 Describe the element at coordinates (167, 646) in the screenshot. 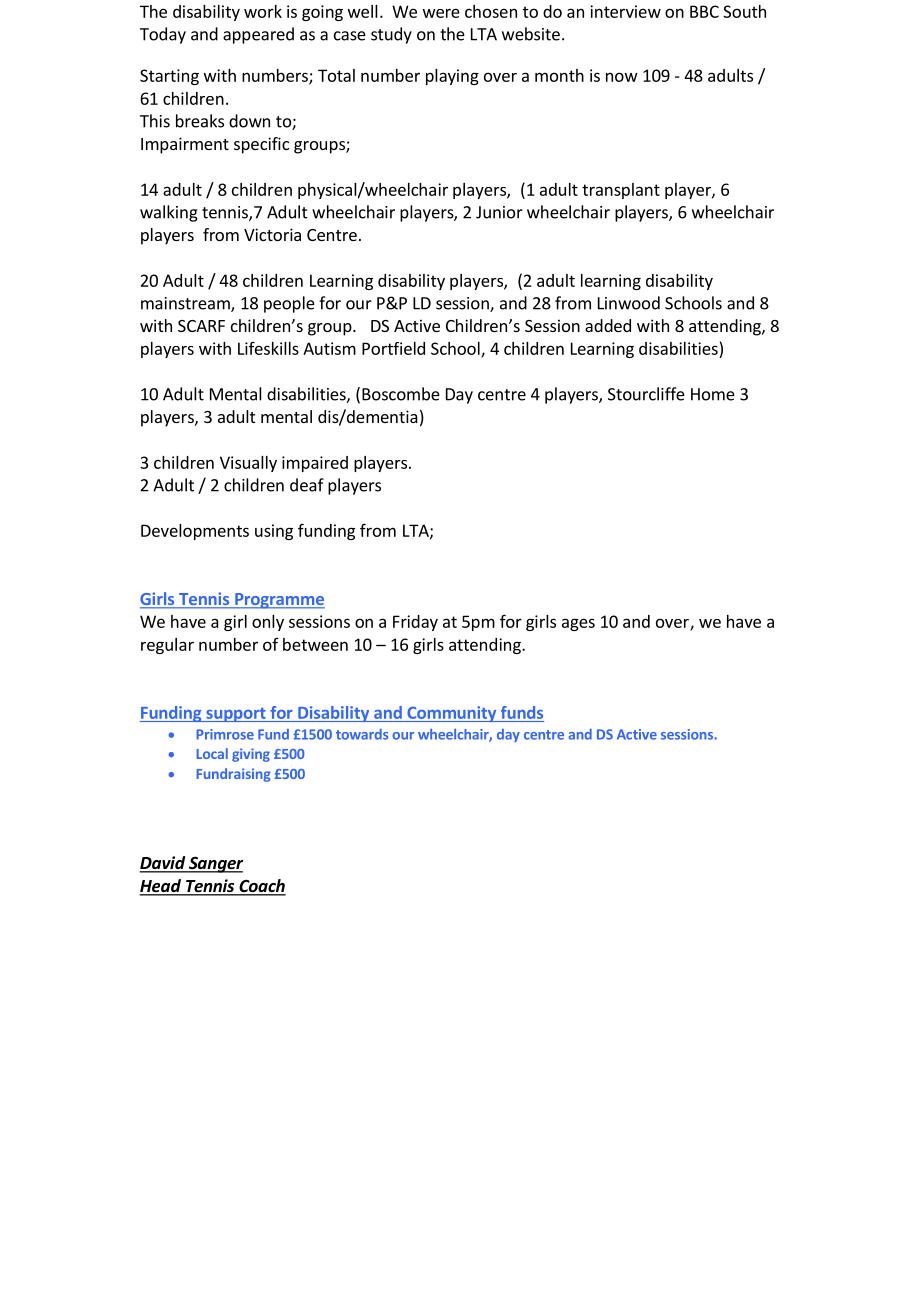

I see `regular` at that location.
